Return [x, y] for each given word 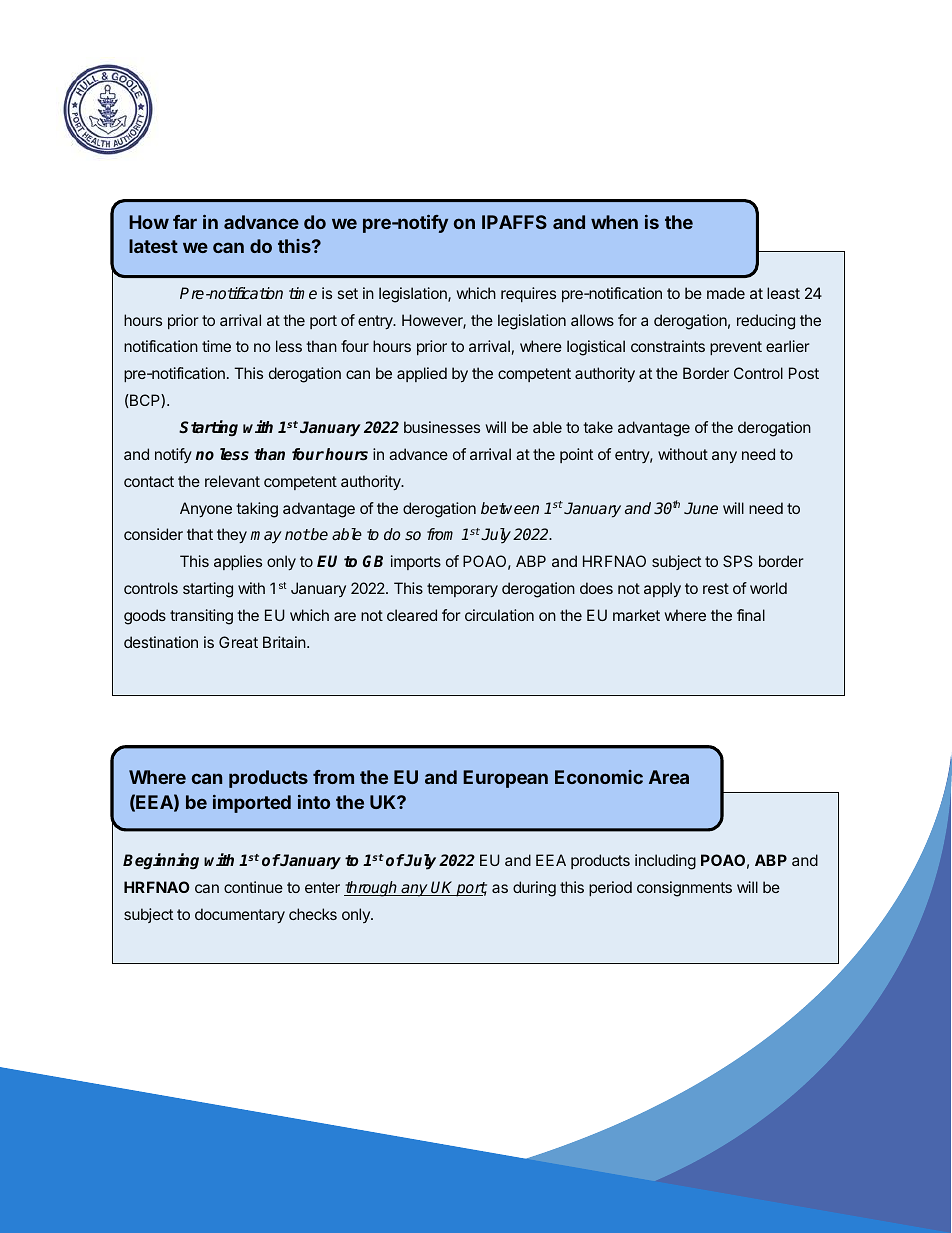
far [185, 222]
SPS [738, 561]
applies [238, 562]
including [665, 862]
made [726, 293]
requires [528, 294]
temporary [462, 590]
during [534, 889]
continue [253, 887]
